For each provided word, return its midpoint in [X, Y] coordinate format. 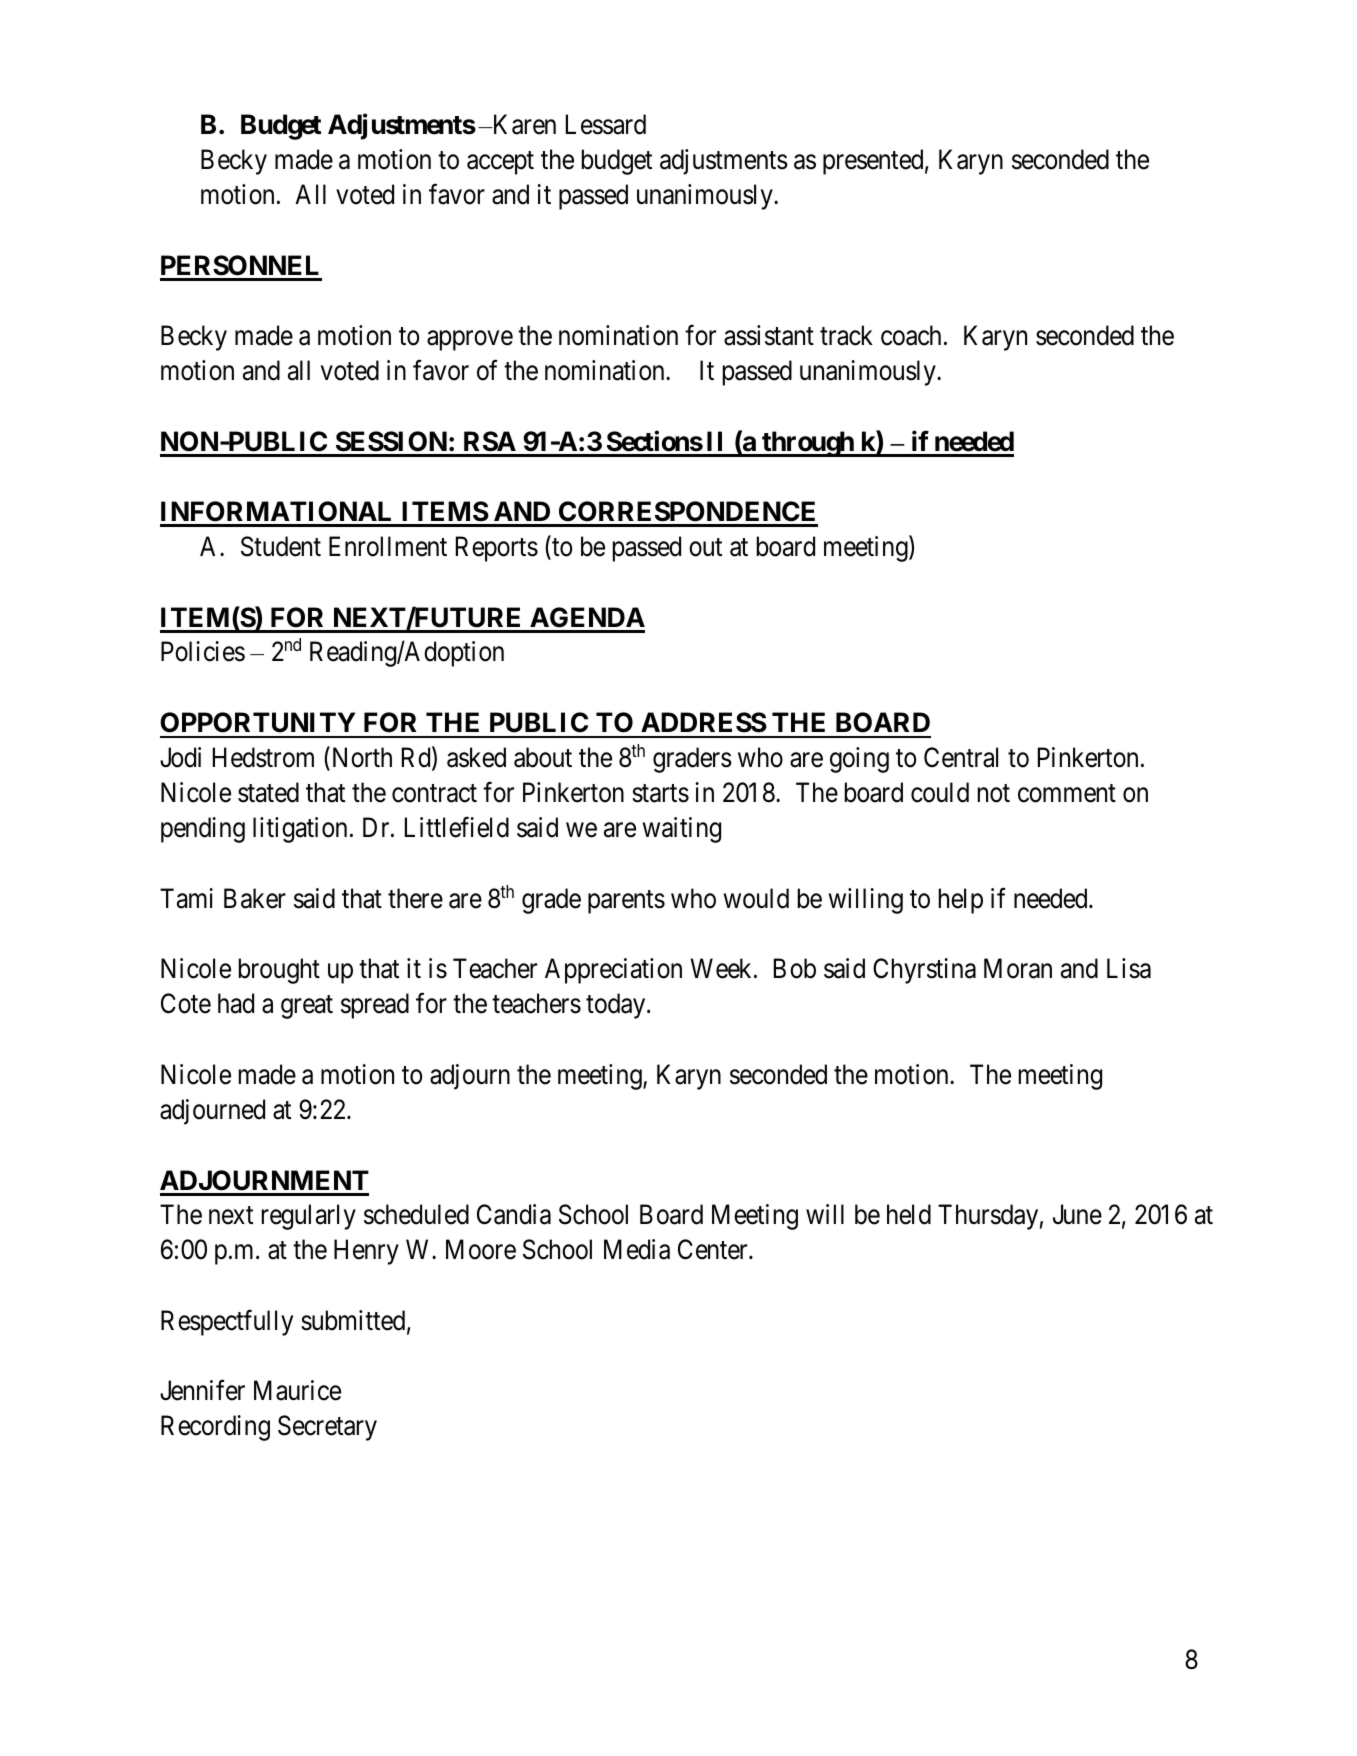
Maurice [297, 1390]
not [994, 794]
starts [660, 794]
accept [500, 163]
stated [268, 792]
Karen [523, 124]
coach [911, 335]
